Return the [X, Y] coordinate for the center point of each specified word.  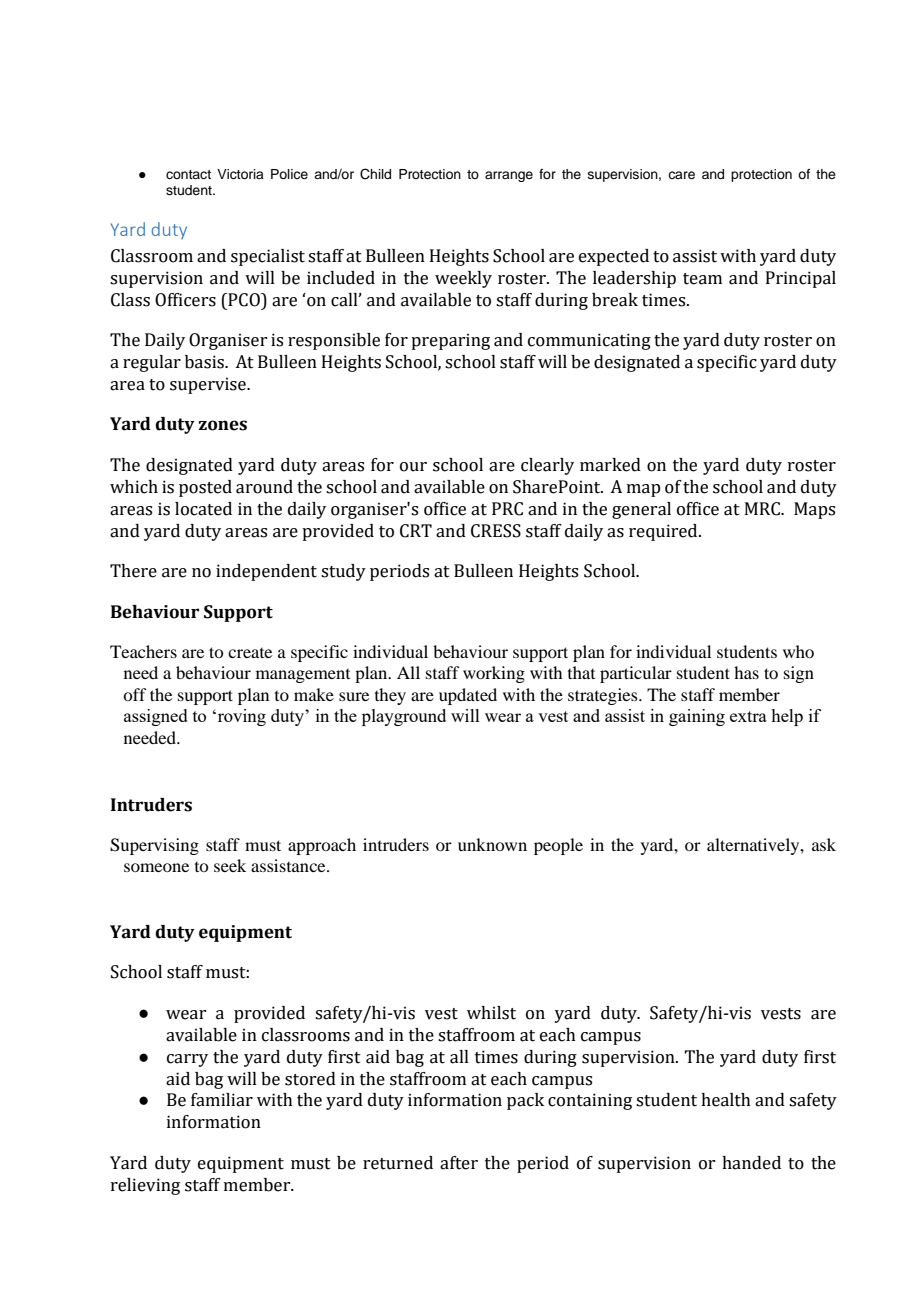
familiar [222, 1100]
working [494, 674]
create [250, 653]
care [681, 175]
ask [824, 844]
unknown [492, 844]
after [459, 1163]
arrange [509, 176]
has [746, 672]
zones [223, 425]
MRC [763, 509]
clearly [547, 466]
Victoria [240, 174]
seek [230, 865]
